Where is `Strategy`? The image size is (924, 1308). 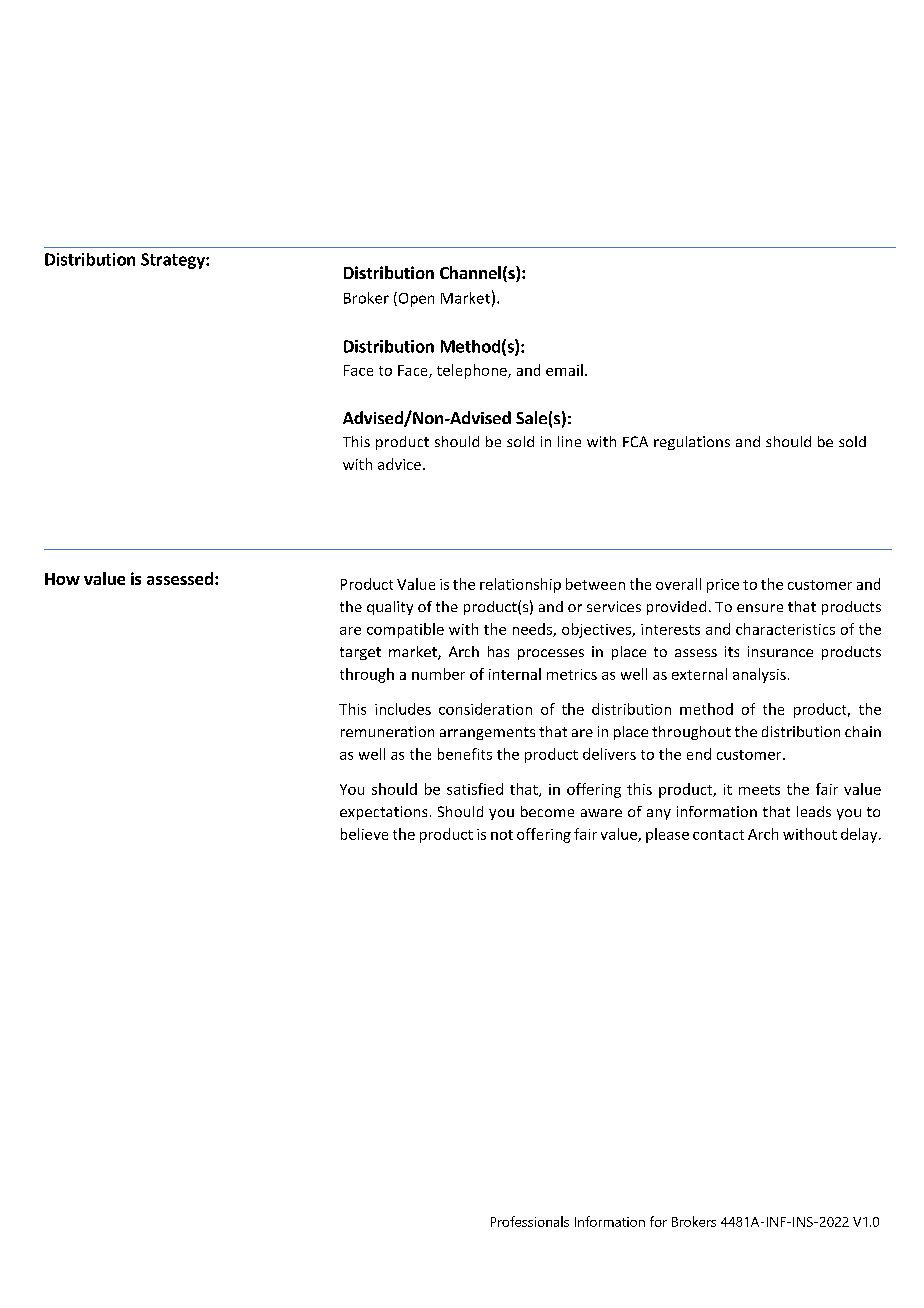
Strategy is located at coordinates (174, 261).
